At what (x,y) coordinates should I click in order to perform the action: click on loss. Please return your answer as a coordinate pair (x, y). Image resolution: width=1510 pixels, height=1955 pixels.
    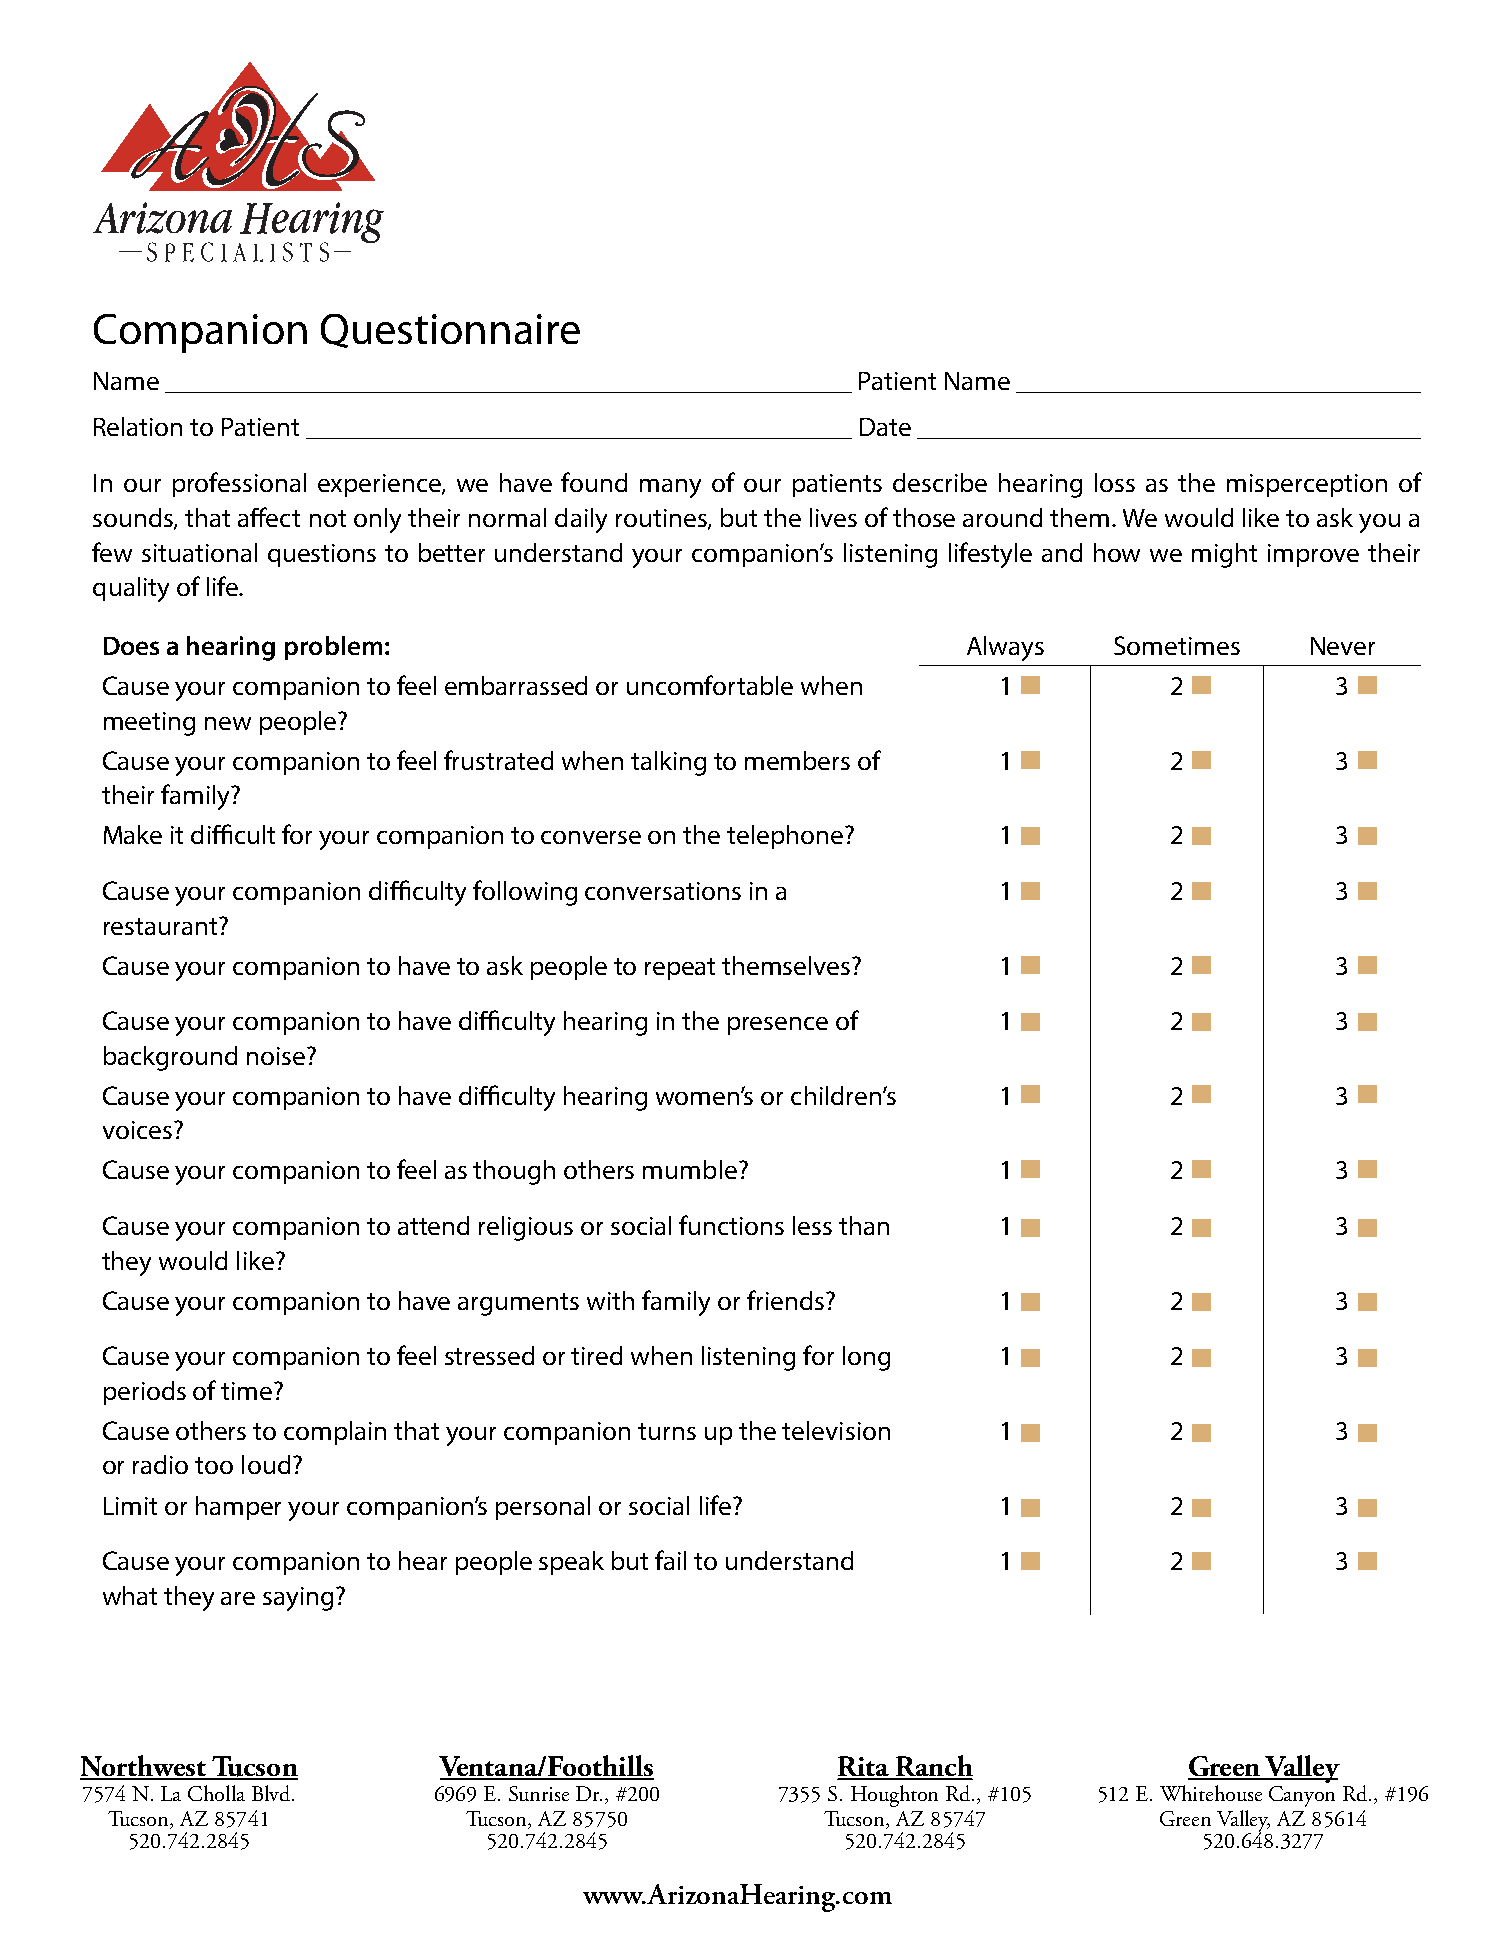
    Looking at the image, I should click on (1115, 482).
